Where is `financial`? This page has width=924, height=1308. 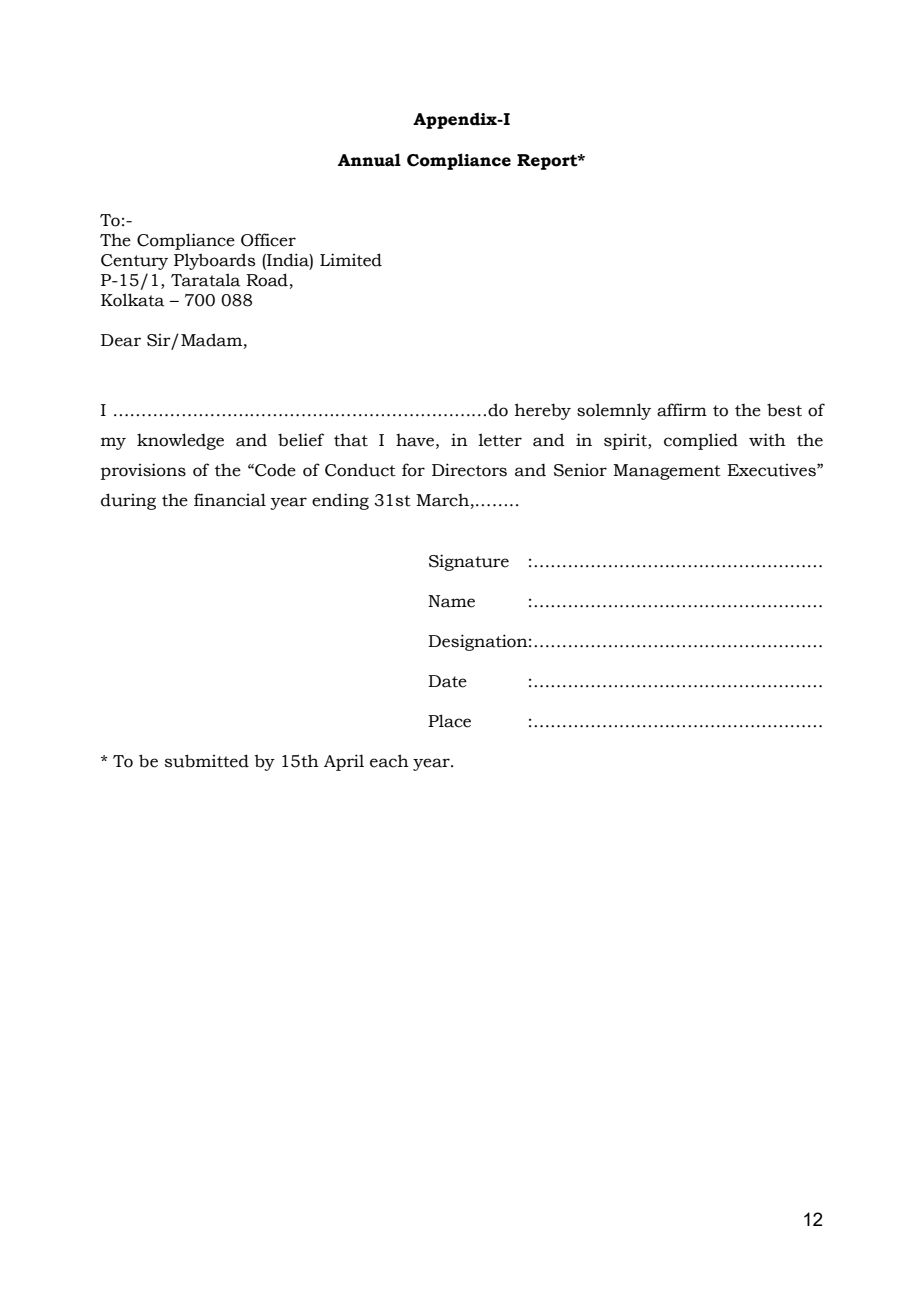 financial is located at coordinates (230, 500).
